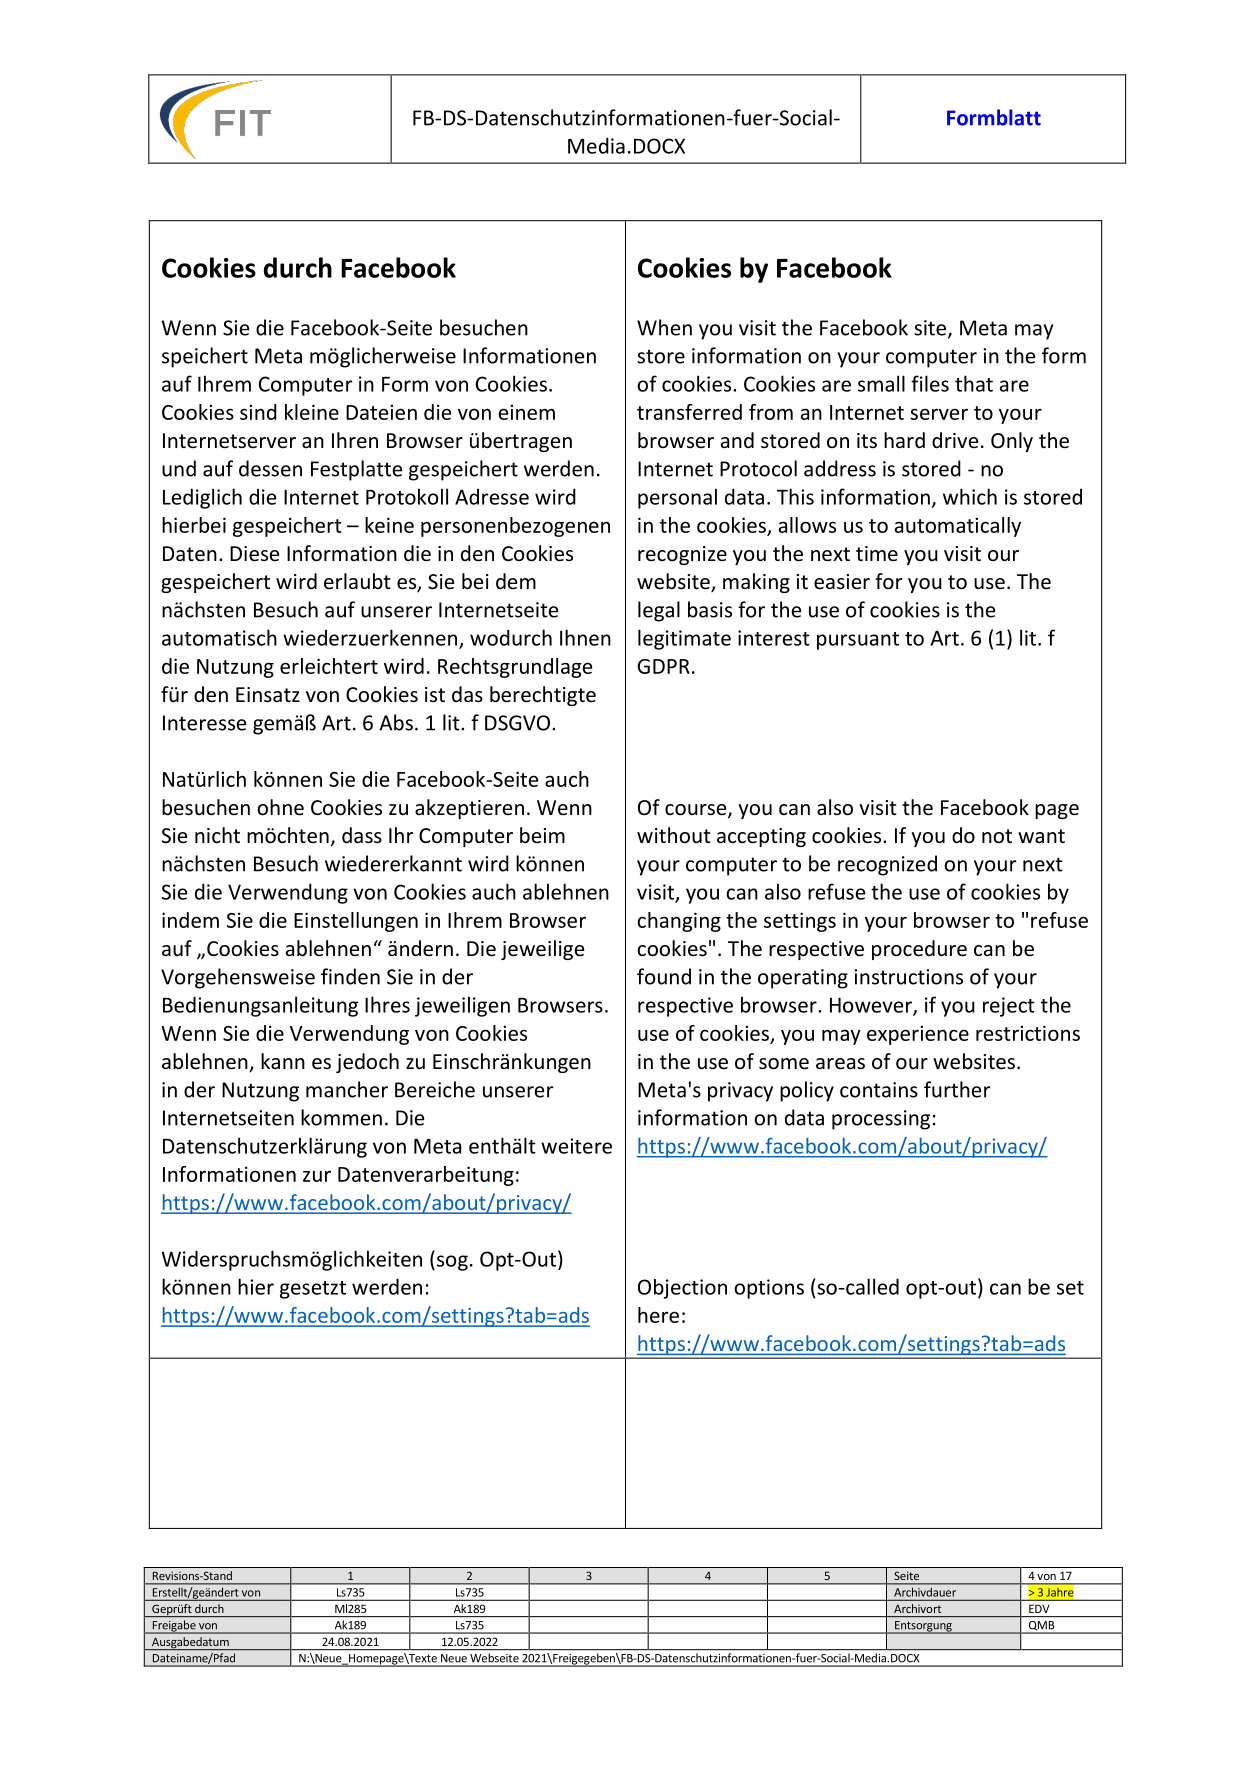  Describe the element at coordinates (451, 1263) in the image. I see `sog` at that location.
